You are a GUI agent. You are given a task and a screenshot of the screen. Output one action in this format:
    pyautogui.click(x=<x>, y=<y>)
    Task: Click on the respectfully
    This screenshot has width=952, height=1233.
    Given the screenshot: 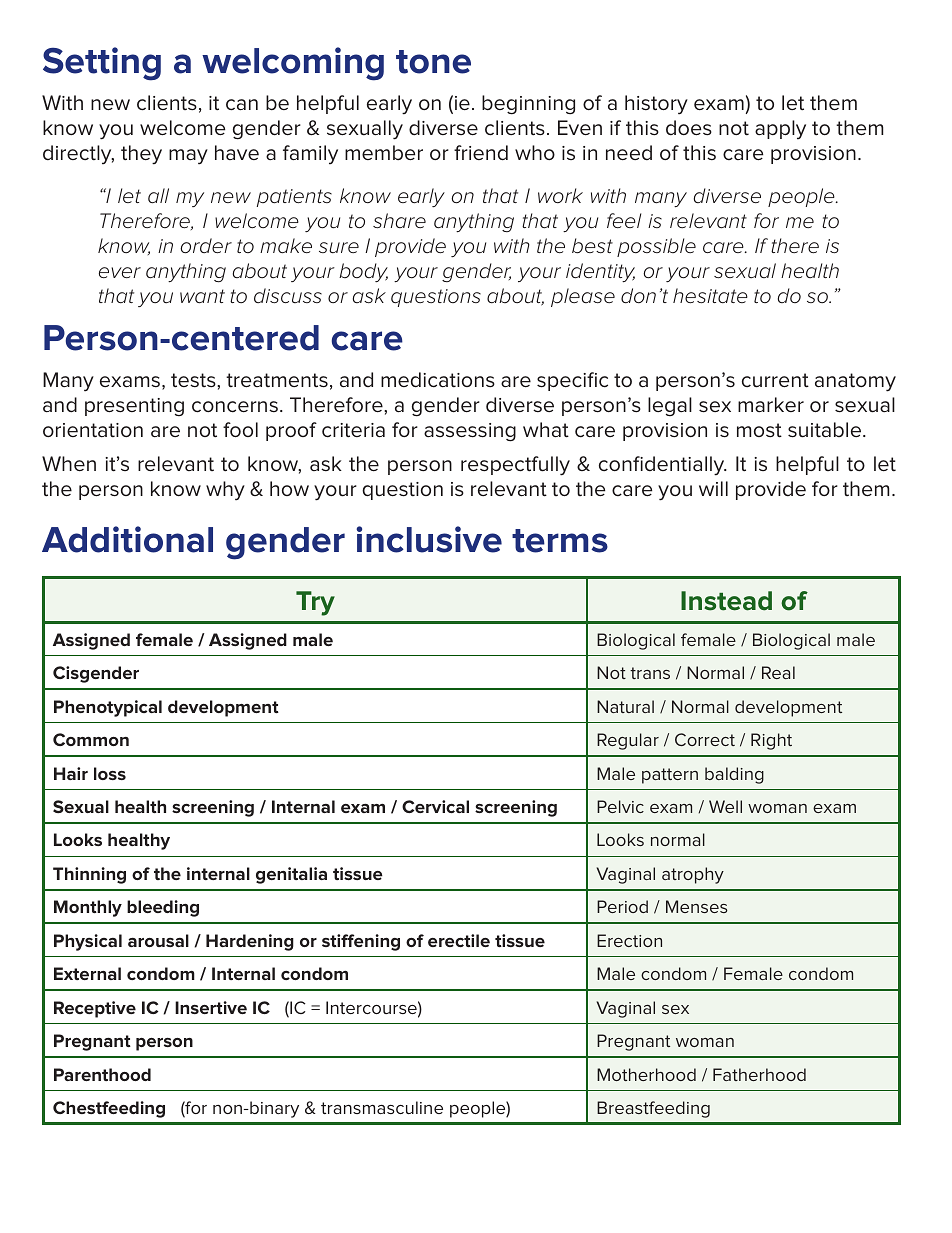 What is the action you would take?
    pyautogui.click(x=515, y=466)
